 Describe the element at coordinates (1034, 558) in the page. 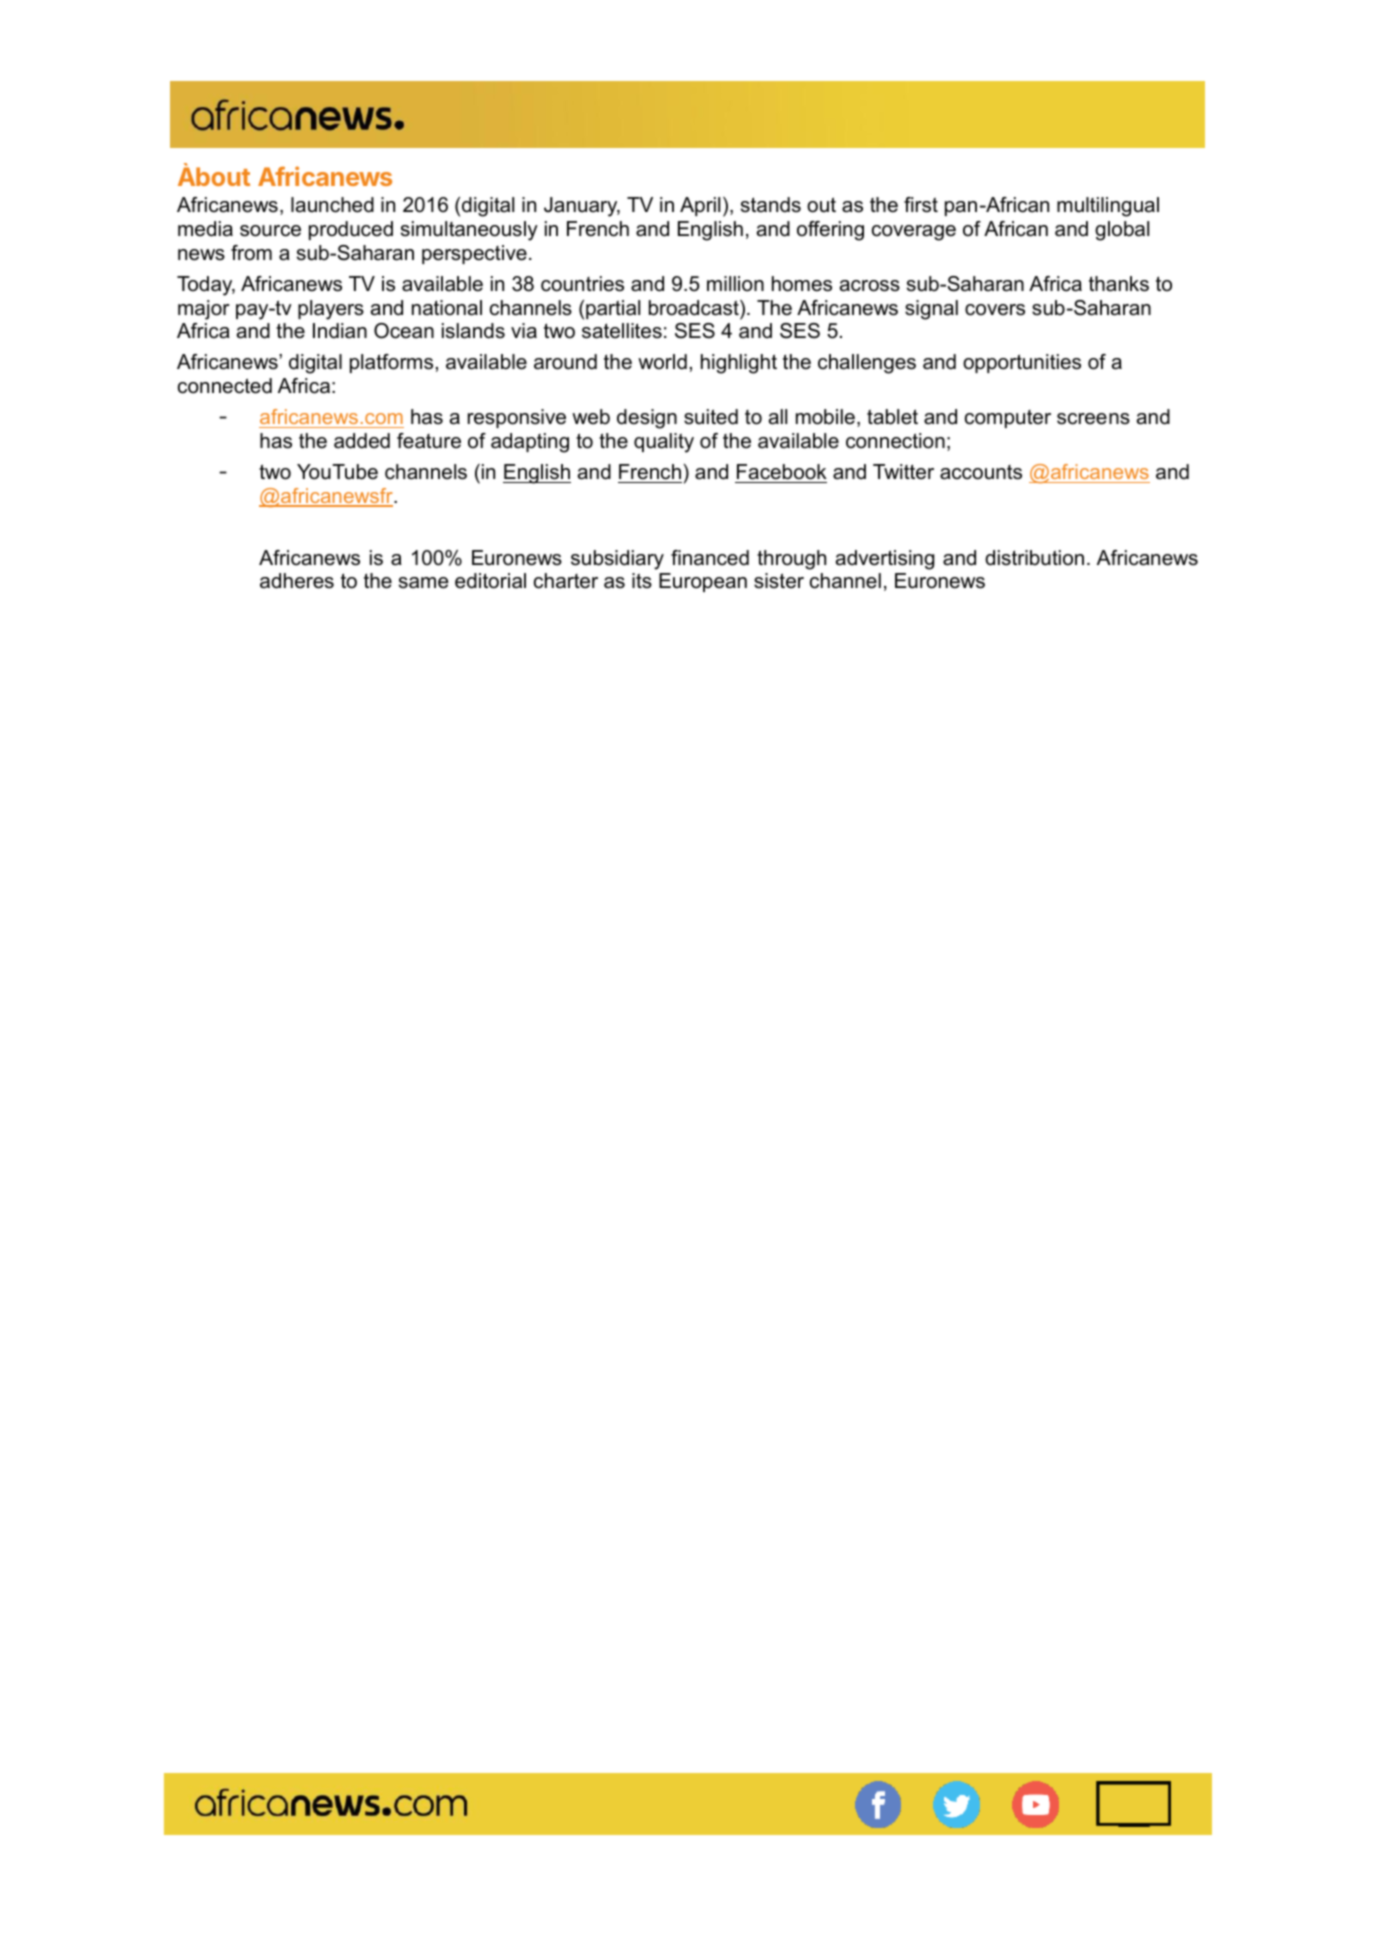

I see `distribution` at that location.
